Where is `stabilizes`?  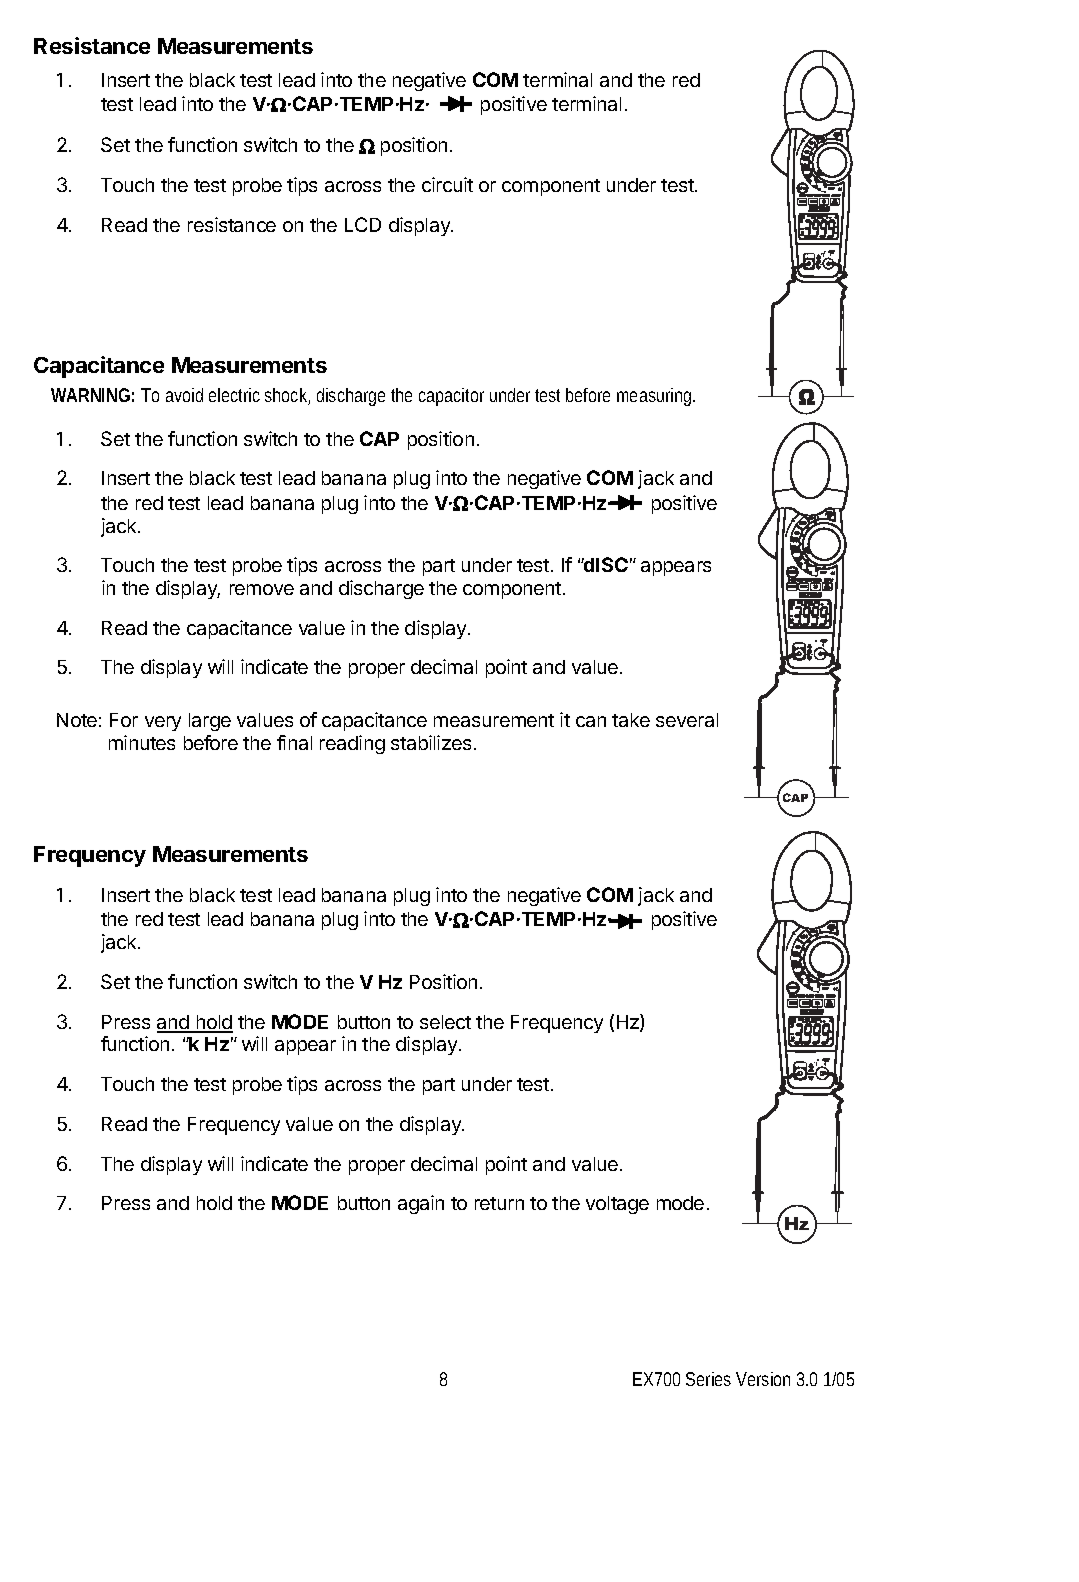
stabilizes is located at coordinates (431, 742).
